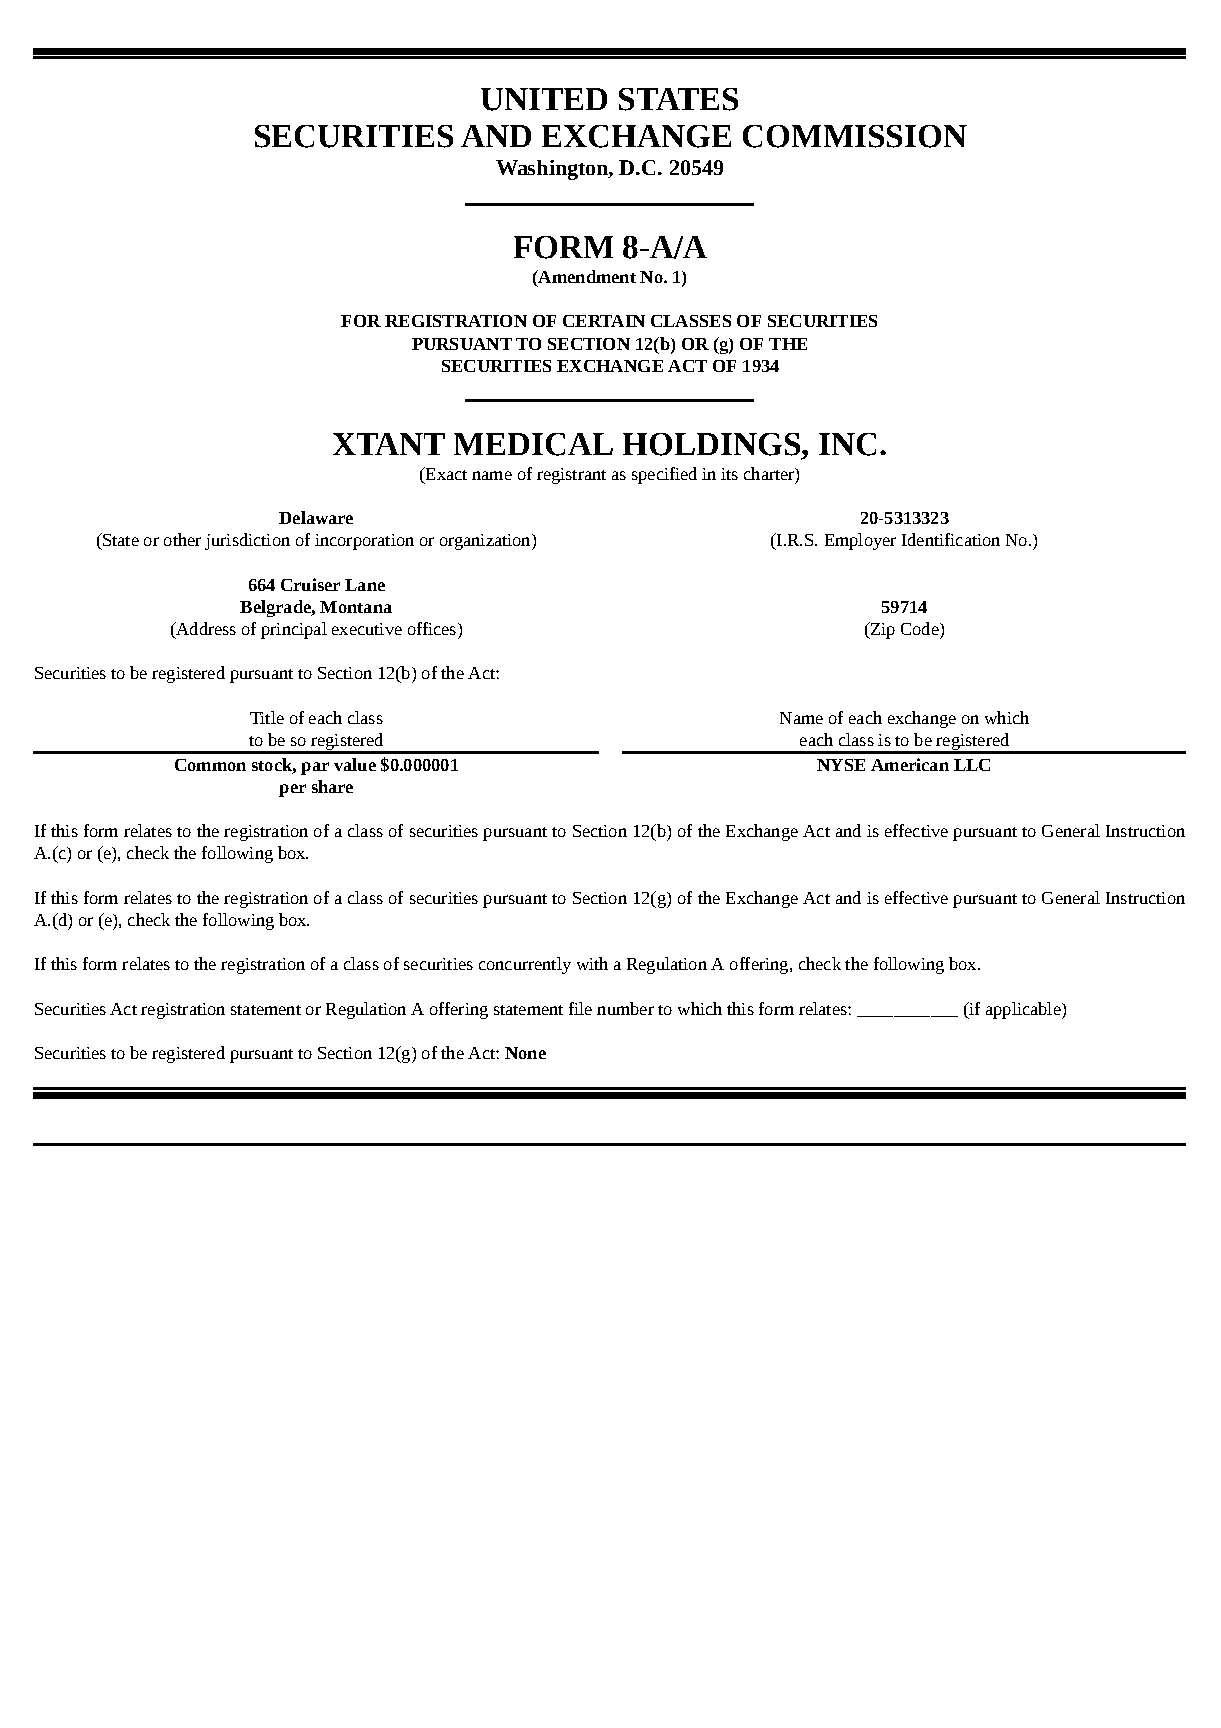 The width and height of the document is (1221, 1728). What do you see at coordinates (310, 584) in the document?
I see `Cruiser` at bounding box center [310, 584].
